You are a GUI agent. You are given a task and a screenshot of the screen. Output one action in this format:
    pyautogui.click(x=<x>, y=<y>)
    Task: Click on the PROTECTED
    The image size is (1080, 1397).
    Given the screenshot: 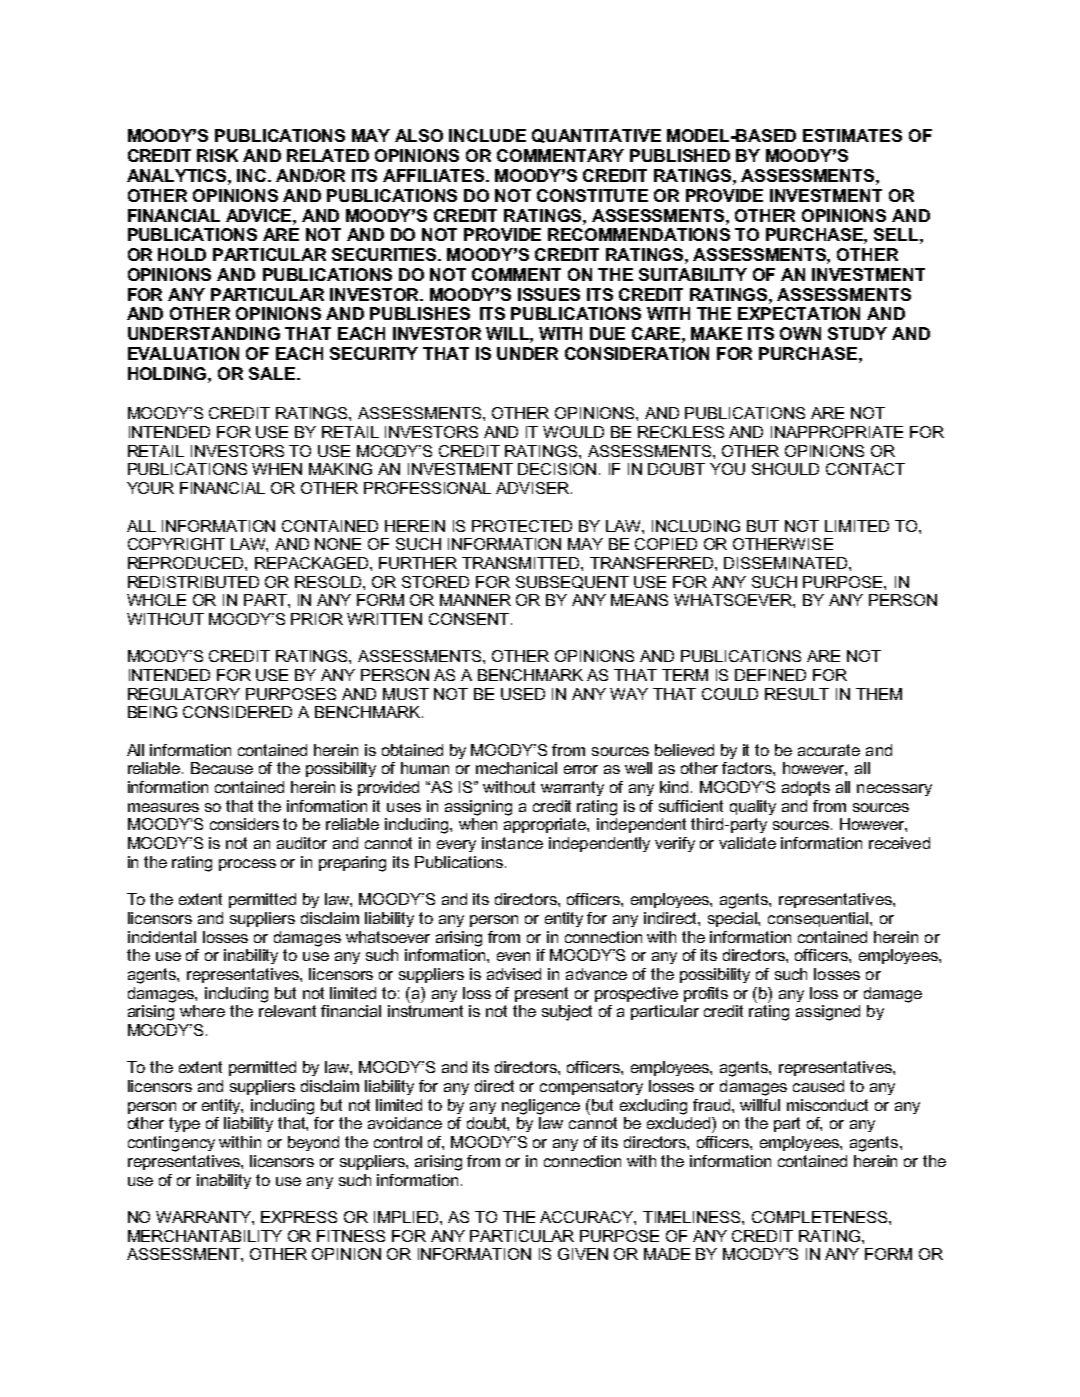 What is the action you would take?
    pyautogui.click(x=522, y=526)
